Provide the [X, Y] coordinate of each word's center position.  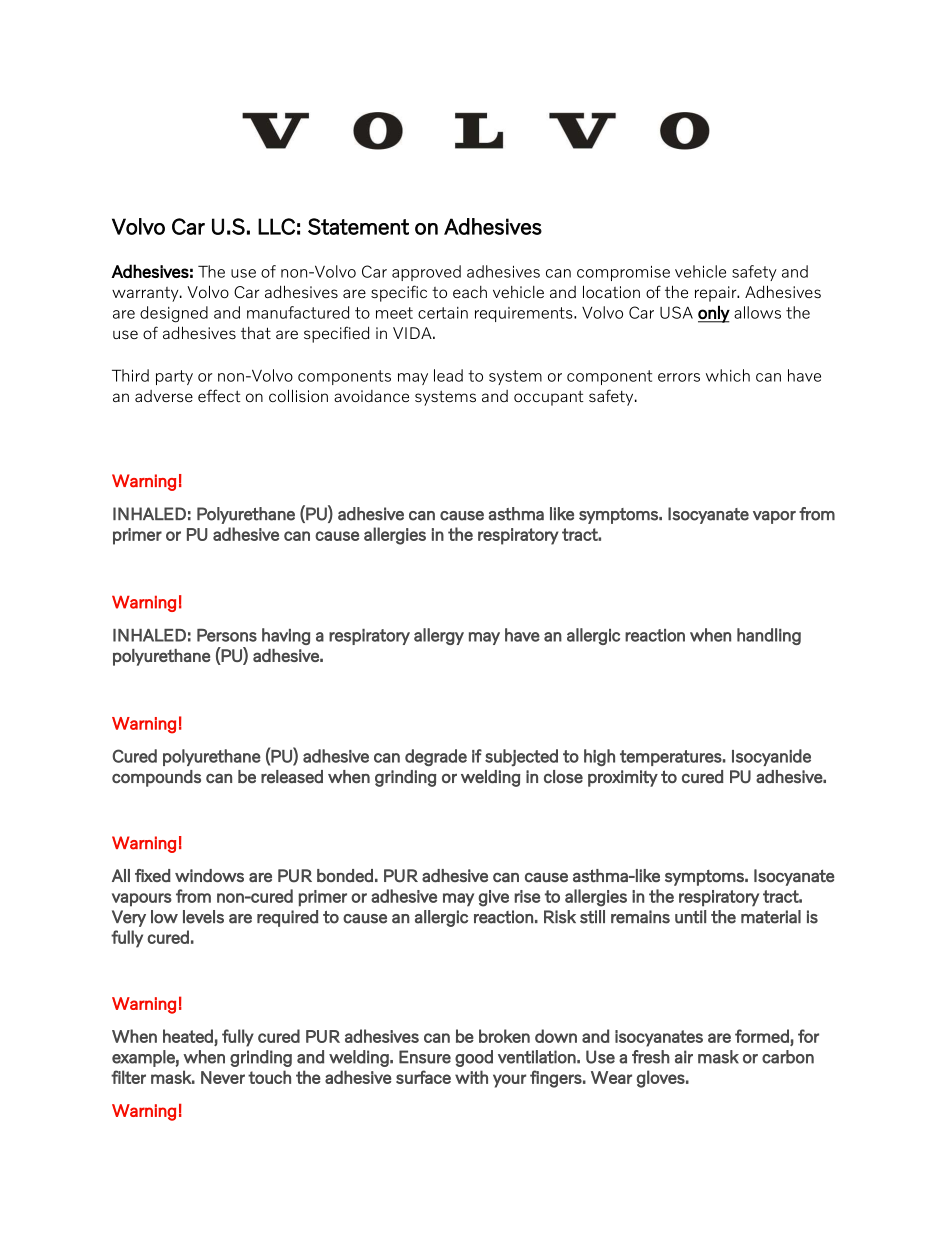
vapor [774, 517]
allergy [439, 636]
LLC [276, 226]
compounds [156, 778]
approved [426, 273]
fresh [651, 1057]
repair [717, 294]
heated [188, 1036]
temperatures [671, 758]
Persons [227, 635]
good [474, 1058]
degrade [436, 757]
